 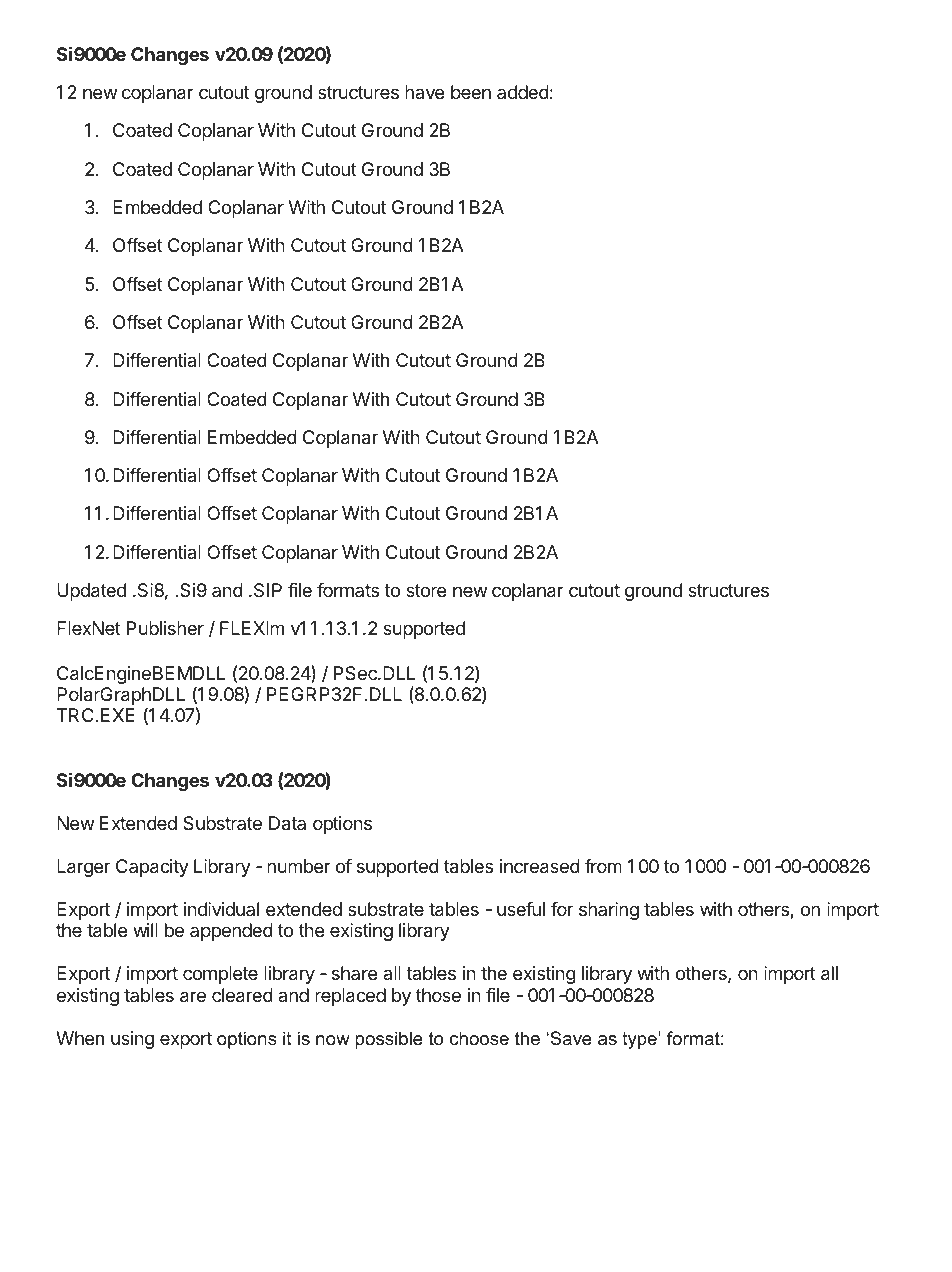 I want to click on have, so click(x=424, y=92).
